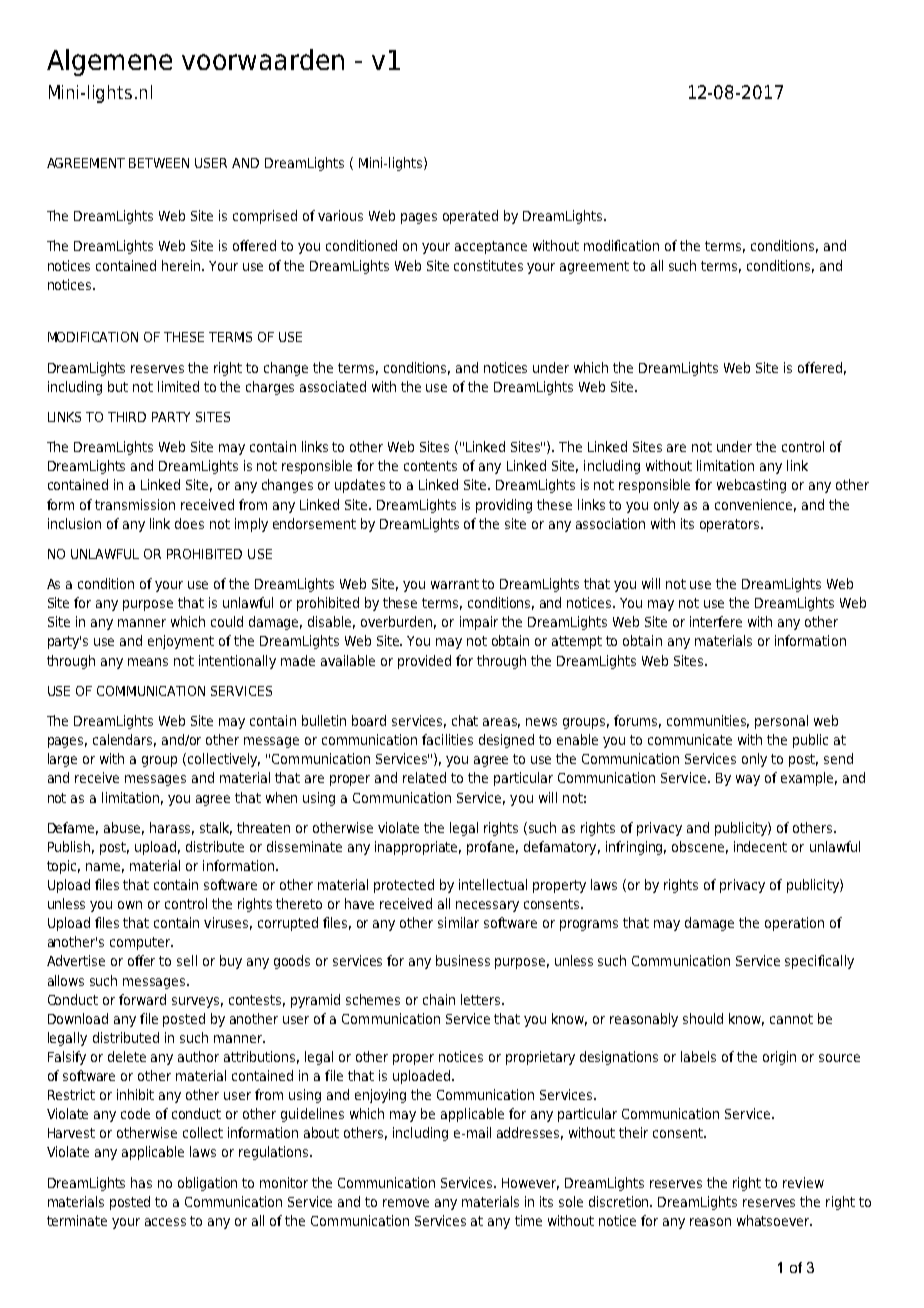 The image size is (924, 1308). I want to click on has, so click(141, 1182).
